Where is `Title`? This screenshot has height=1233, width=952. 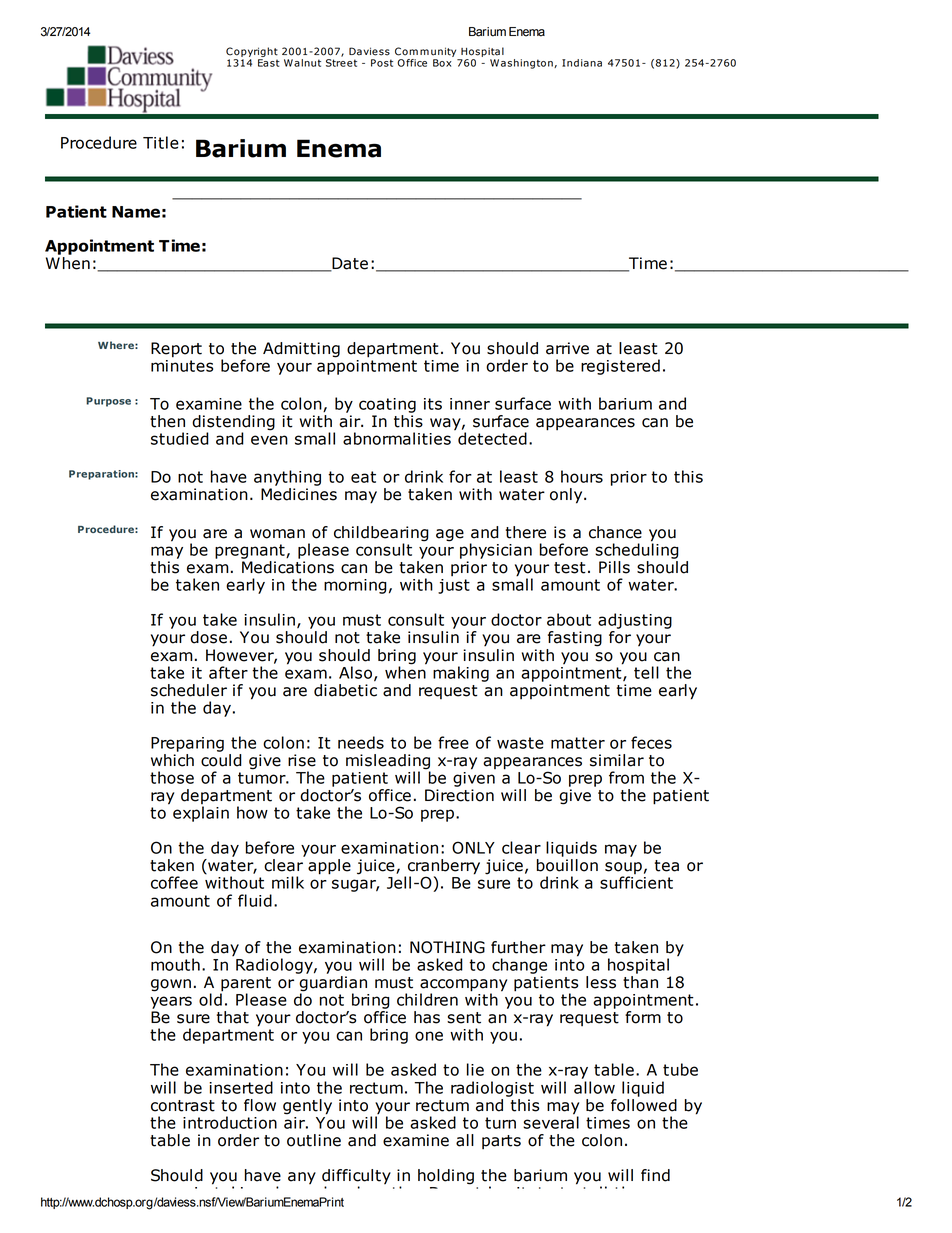 Title is located at coordinates (161, 142).
